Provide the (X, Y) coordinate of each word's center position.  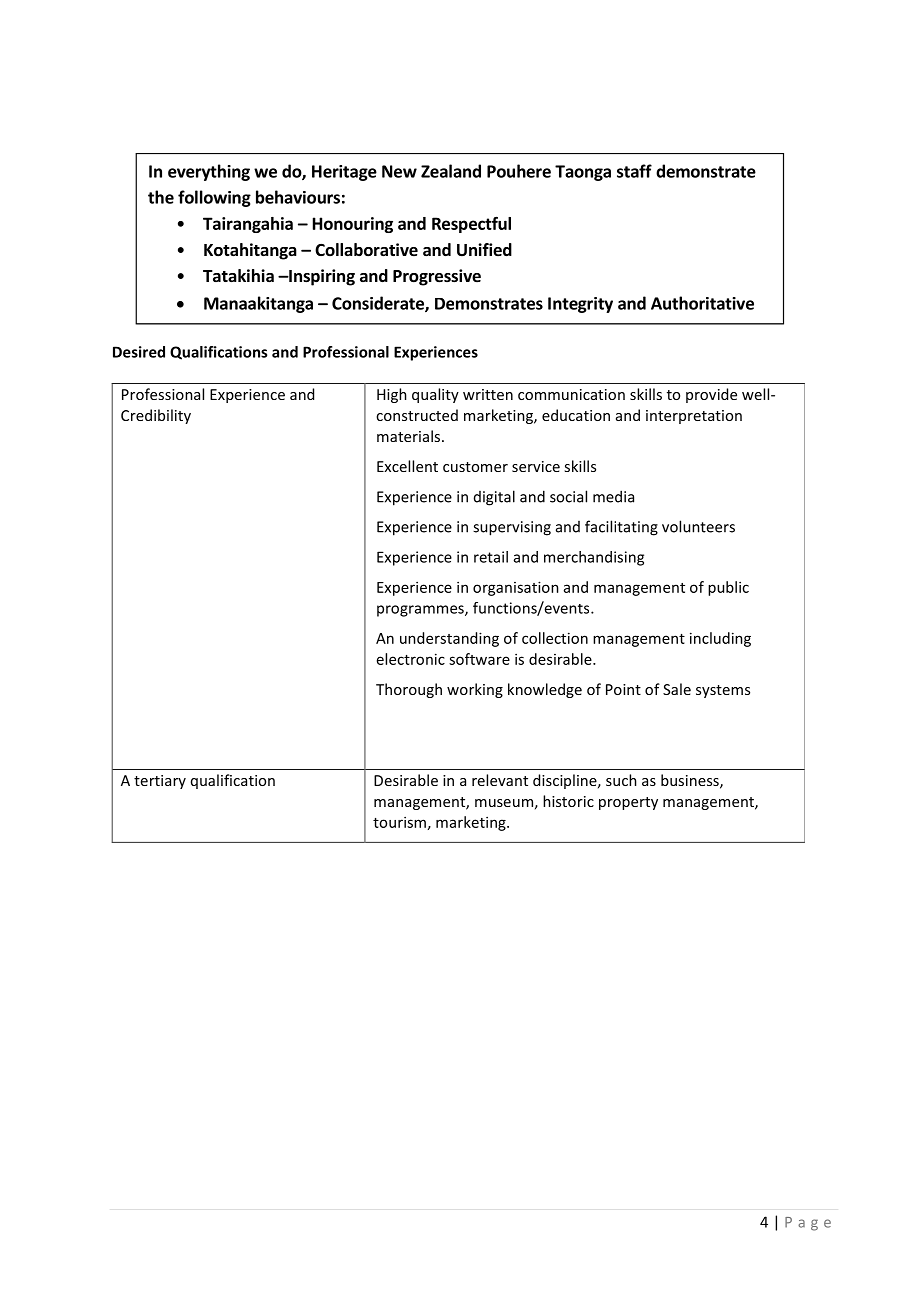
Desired (139, 352)
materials (410, 436)
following (214, 198)
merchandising (594, 558)
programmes (421, 611)
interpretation (694, 417)
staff (634, 171)
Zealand (451, 171)
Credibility (156, 416)
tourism (399, 822)
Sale (677, 689)
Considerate (379, 304)
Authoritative (702, 303)
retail (491, 557)
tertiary (160, 782)
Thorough (409, 690)
